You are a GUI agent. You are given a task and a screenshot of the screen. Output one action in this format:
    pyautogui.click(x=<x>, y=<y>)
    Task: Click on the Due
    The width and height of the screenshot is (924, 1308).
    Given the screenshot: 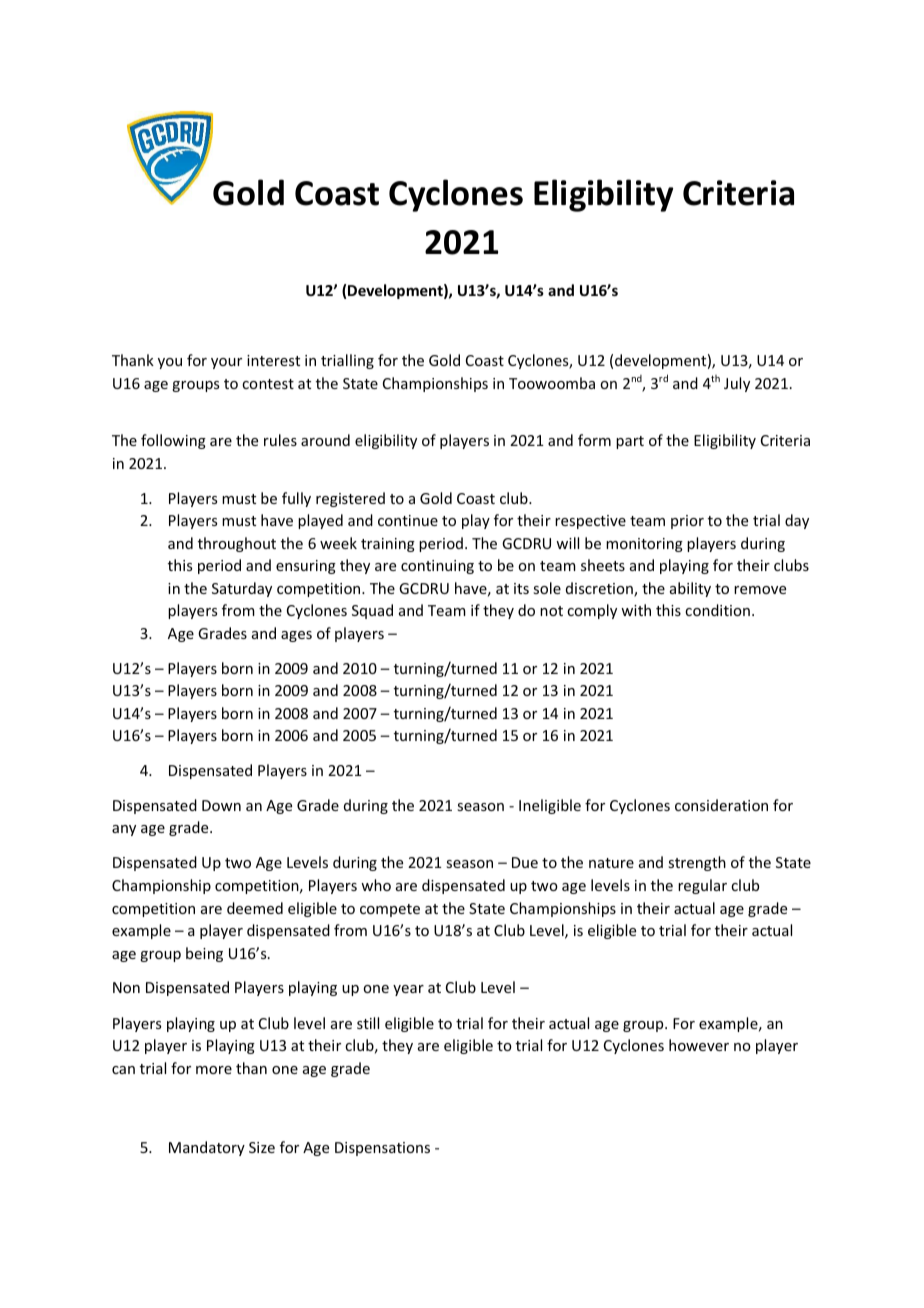 What is the action you would take?
    pyautogui.click(x=525, y=862)
